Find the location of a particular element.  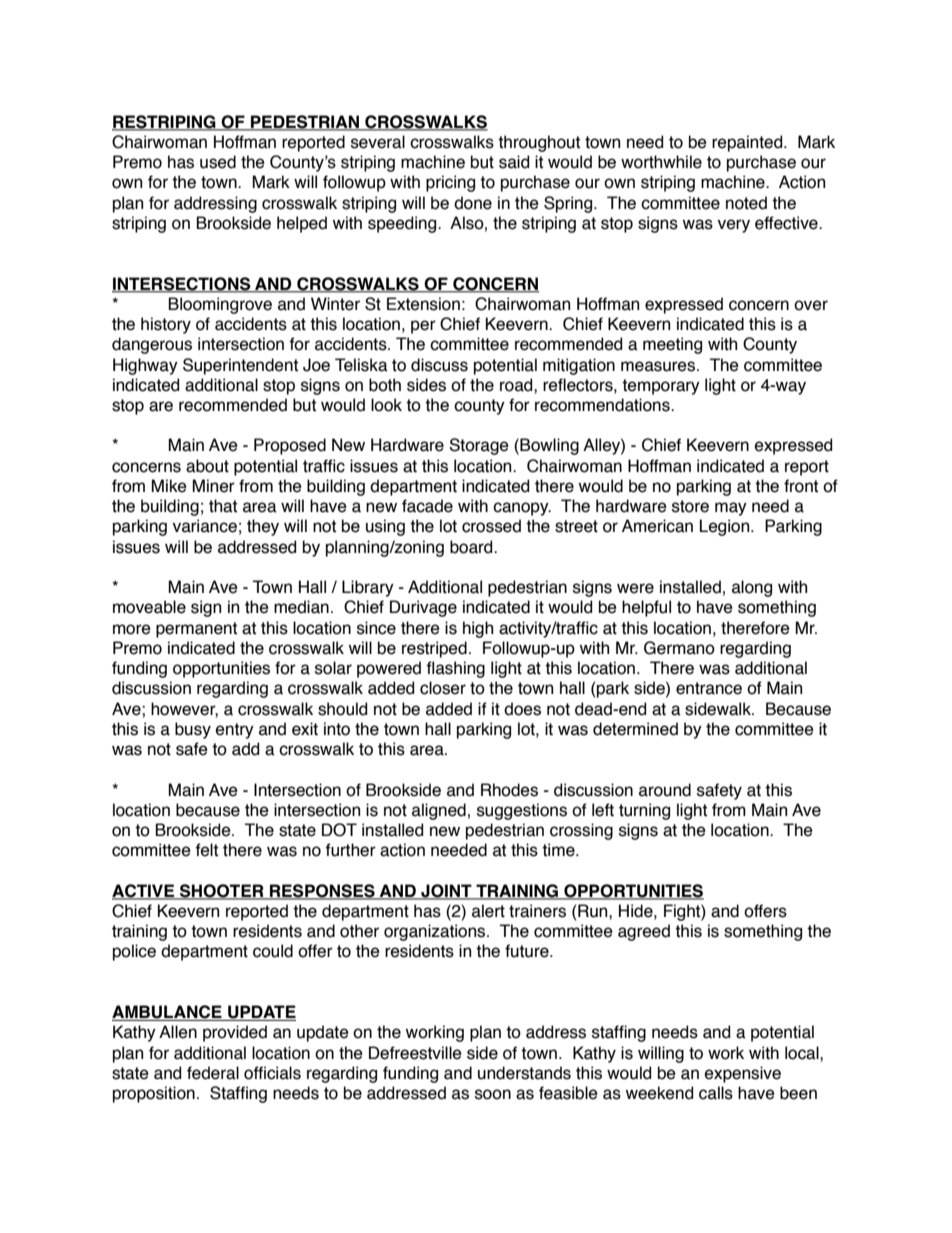

turning is located at coordinates (644, 811).
